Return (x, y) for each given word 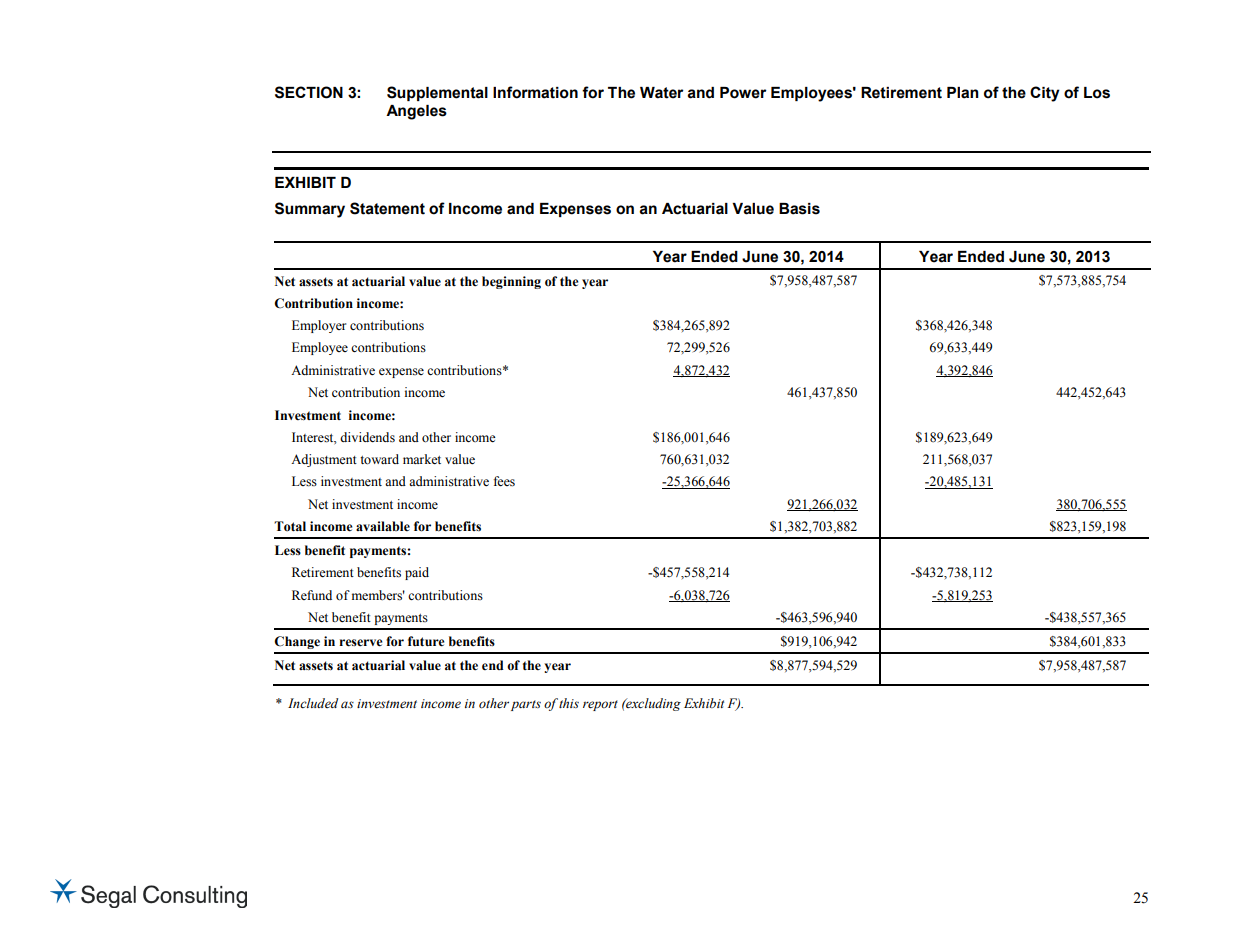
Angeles (416, 112)
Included (313, 703)
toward (379, 459)
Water (662, 93)
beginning (511, 282)
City (1045, 94)
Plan (963, 93)
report (600, 705)
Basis (799, 209)
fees (504, 481)
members (378, 595)
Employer (319, 326)
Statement (387, 208)
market (422, 459)
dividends (367, 437)
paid (417, 573)
